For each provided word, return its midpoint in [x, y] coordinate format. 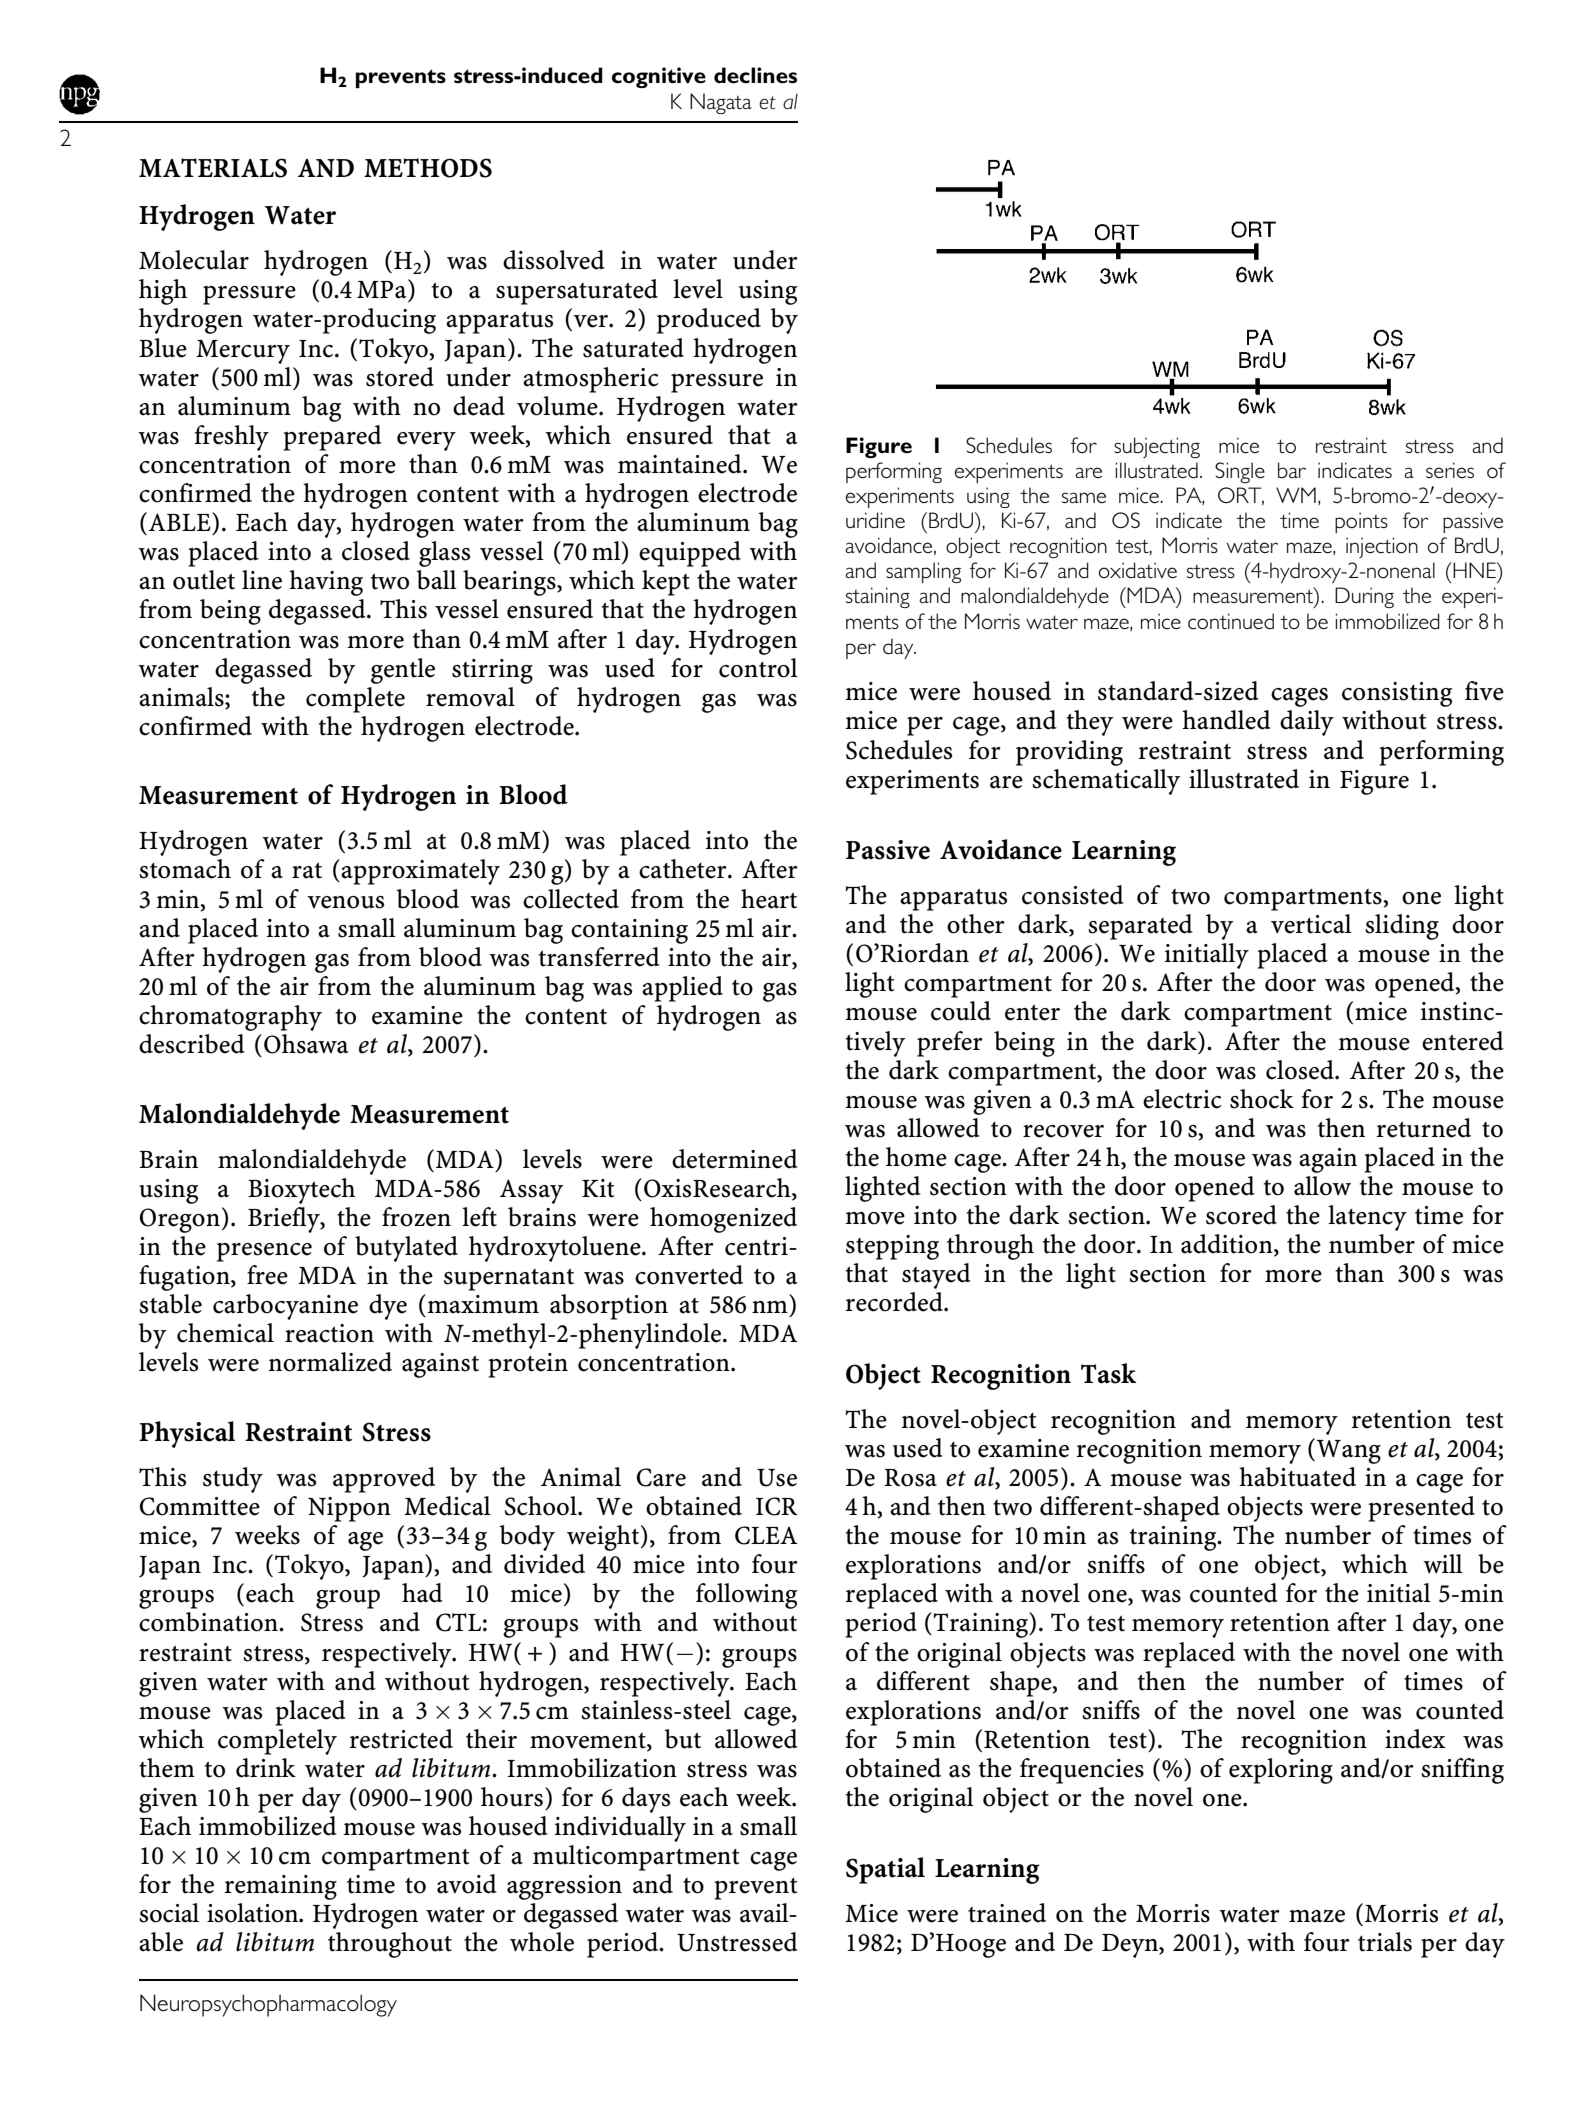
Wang [1349, 1452]
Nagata [721, 103]
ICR [776, 1506]
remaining [280, 1887]
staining [878, 597]
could [961, 1011]
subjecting [1157, 447]
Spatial [885, 1870]
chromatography [230, 1018]
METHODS [428, 168]
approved [384, 1480]
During [1364, 597]
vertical [1311, 924]
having [326, 583]
